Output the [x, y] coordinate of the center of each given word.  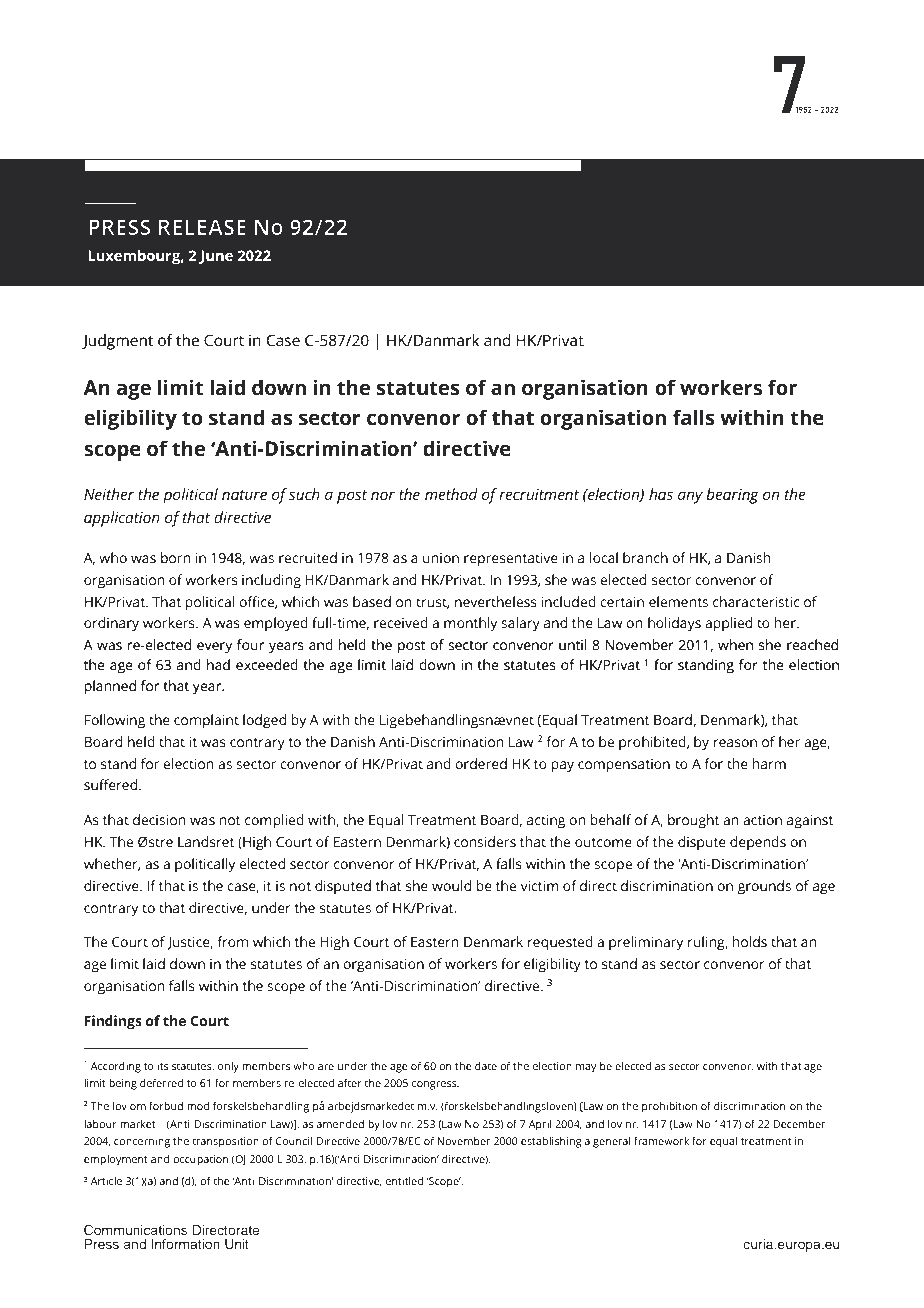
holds [749, 942]
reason [735, 743]
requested [560, 943]
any [690, 497]
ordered [481, 764]
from [232, 941]
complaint [206, 721]
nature [244, 495]
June [216, 257]
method [451, 494]
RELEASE [202, 227]
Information [185, 1244]
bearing [732, 496]
